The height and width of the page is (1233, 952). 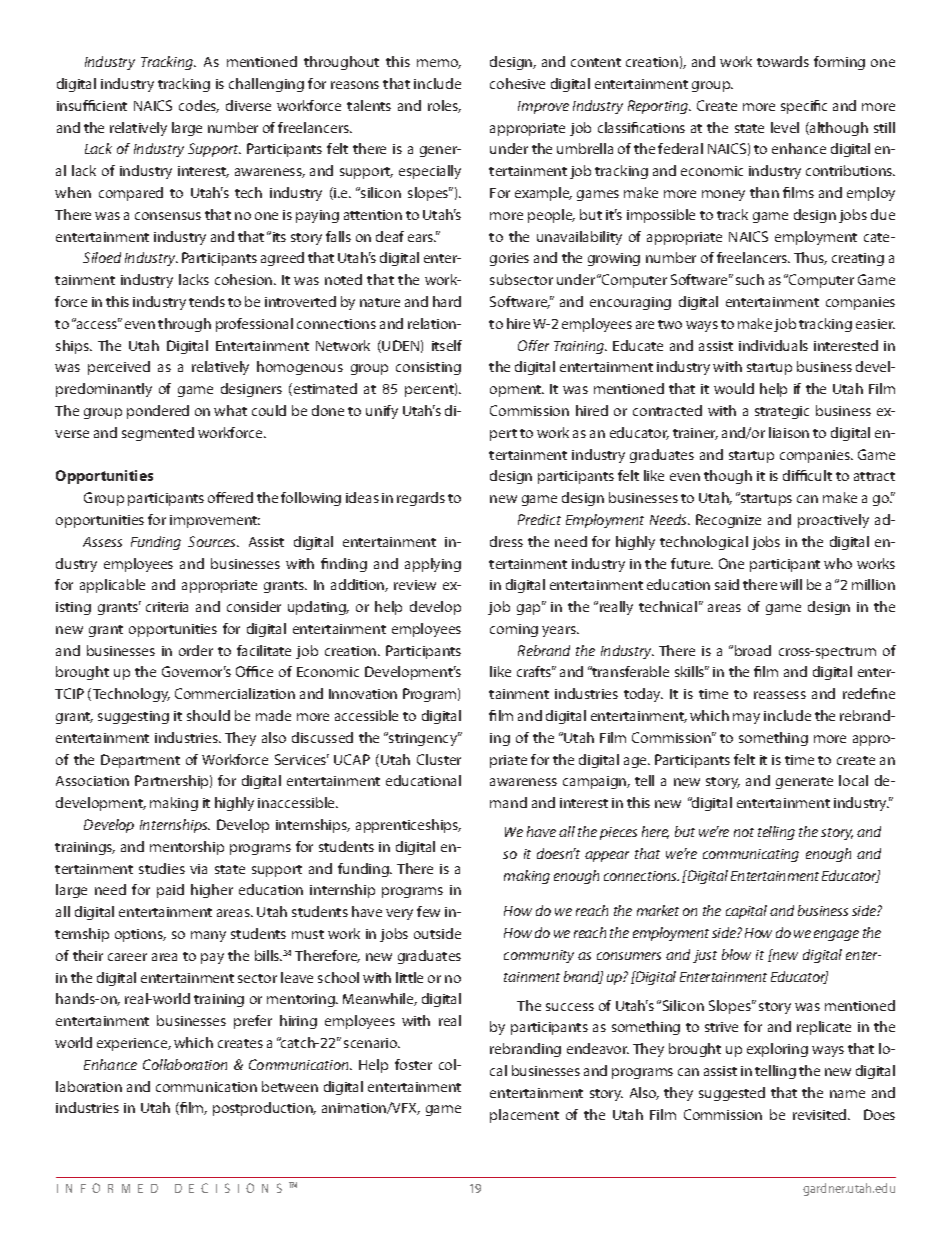 What do you see at coordinates (791, 584) in the page?
I see `will` at bounding box center [791, 584].
